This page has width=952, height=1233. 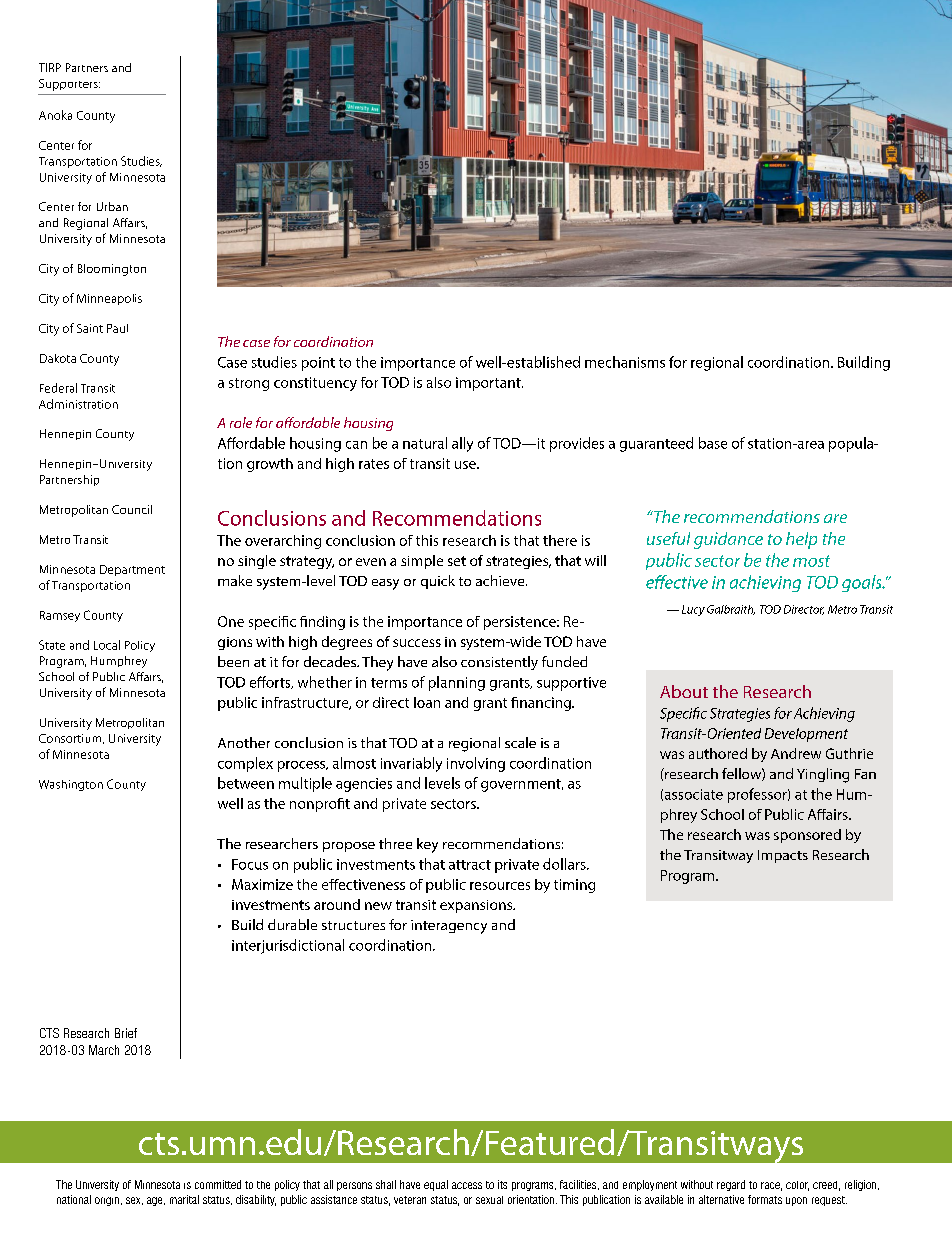 I want to click on sponsored, so click(x=807, y=836).
